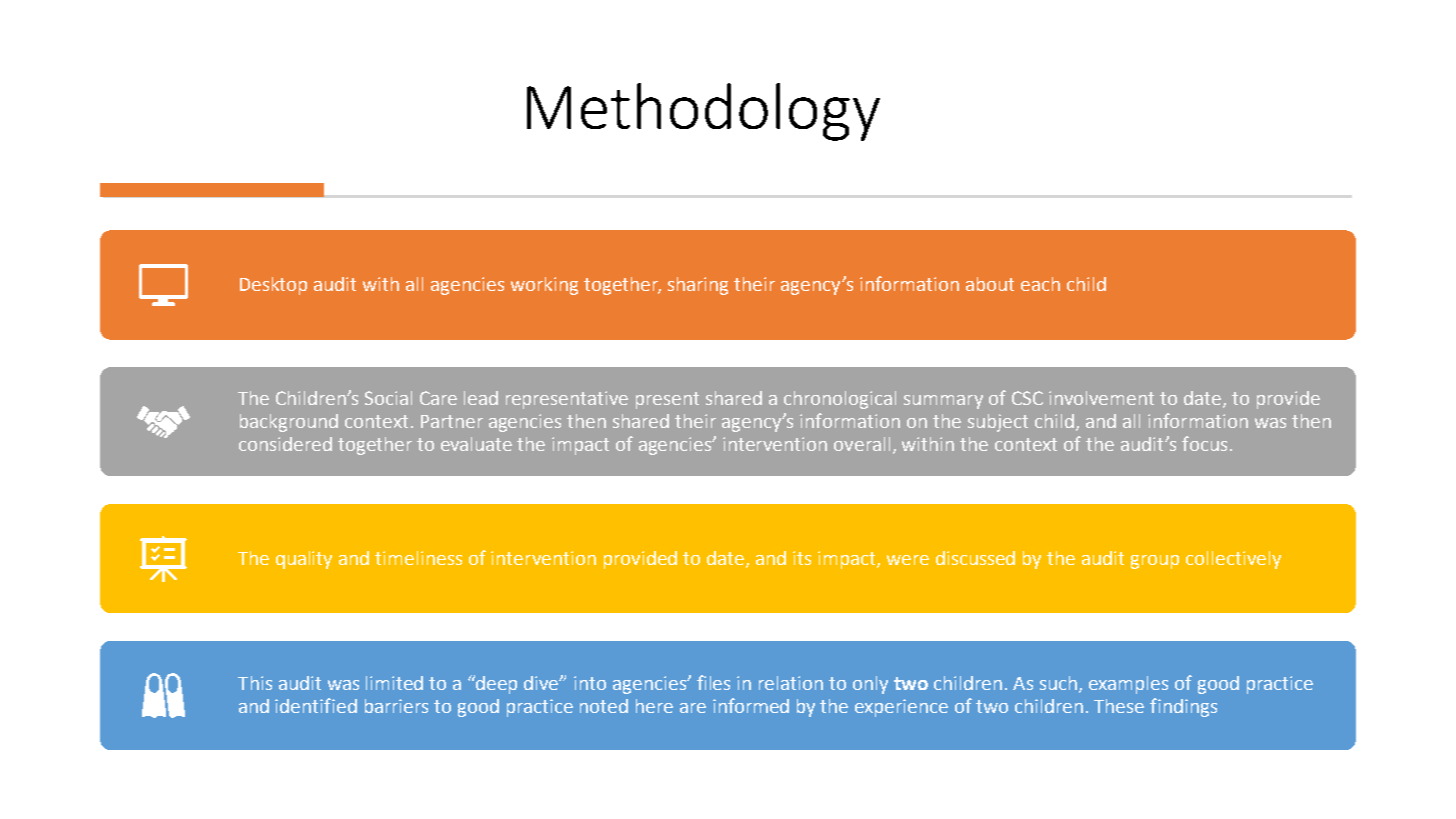  I want to click on involvement, so click(1101, 398).
